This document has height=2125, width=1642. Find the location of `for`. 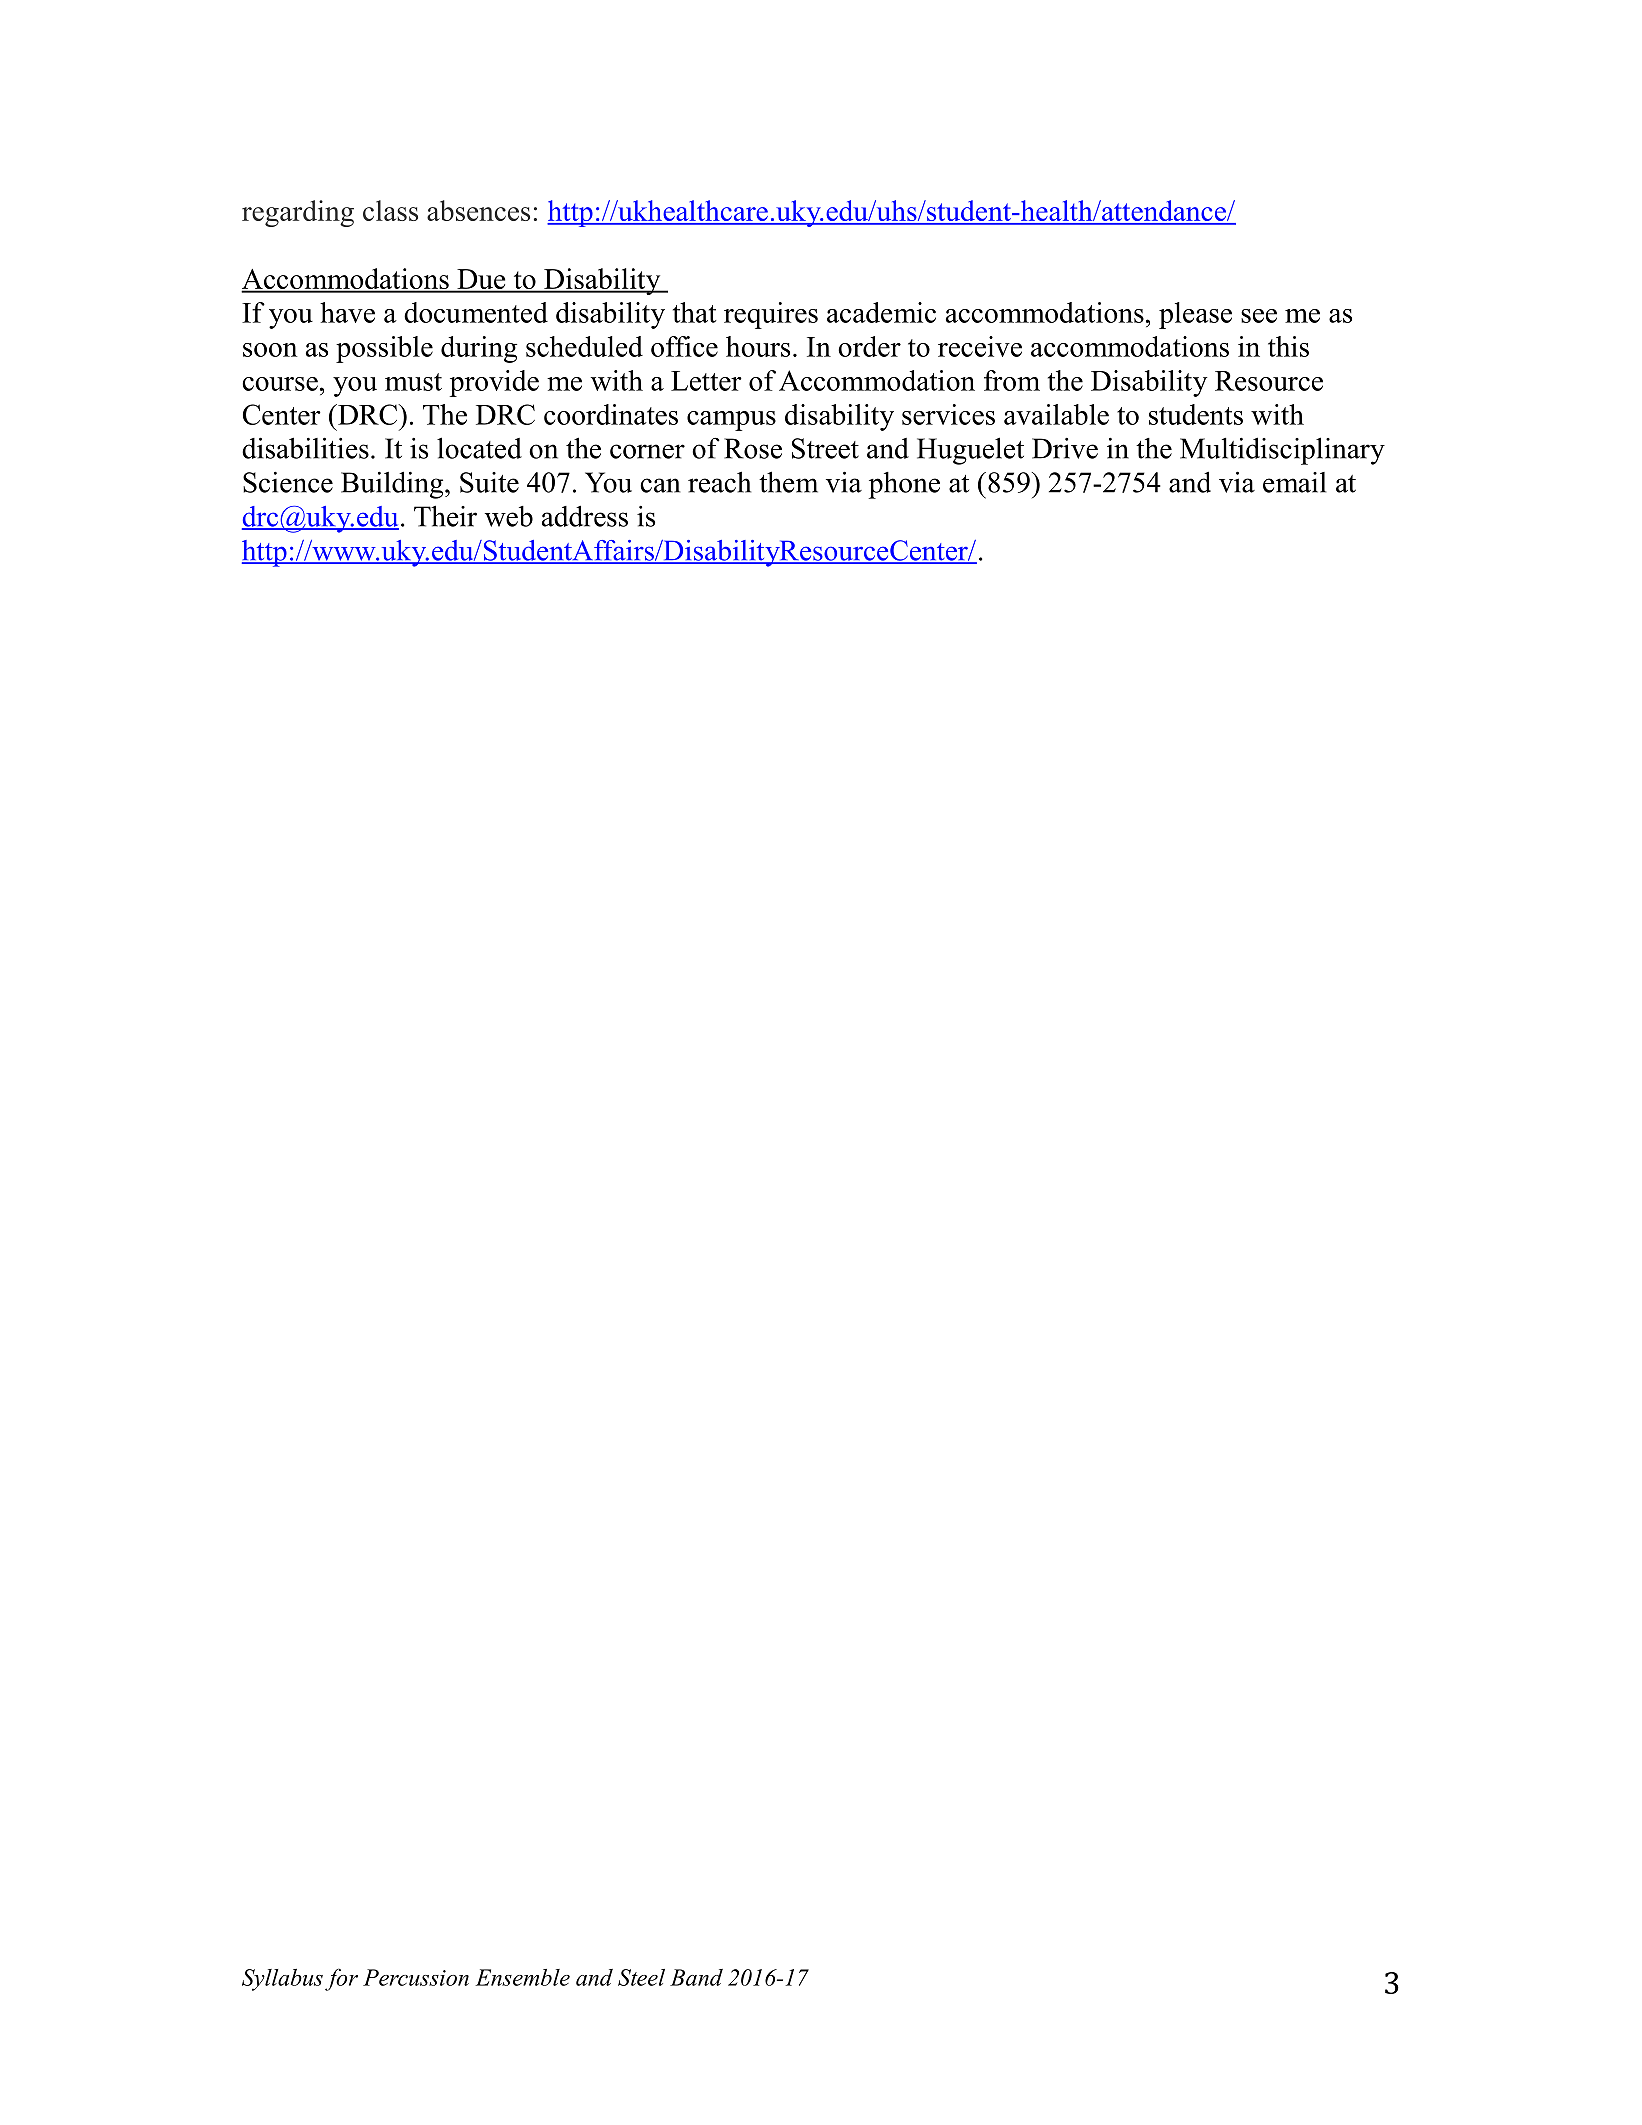

for is located at coordinates (341, 1979).
